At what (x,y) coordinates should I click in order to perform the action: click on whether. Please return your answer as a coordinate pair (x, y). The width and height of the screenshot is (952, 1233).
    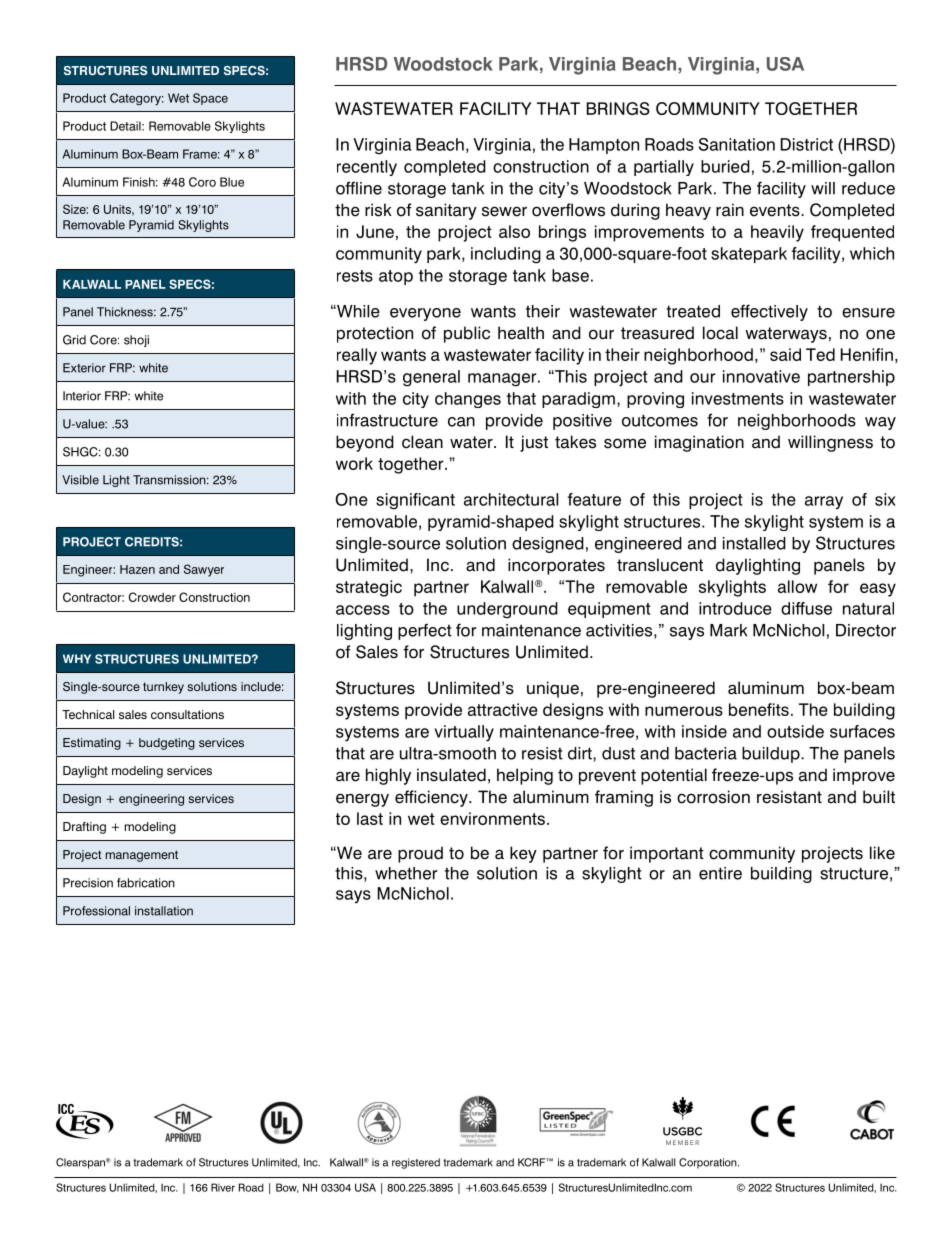
    Looking at the image, I should click on (406, 873).
